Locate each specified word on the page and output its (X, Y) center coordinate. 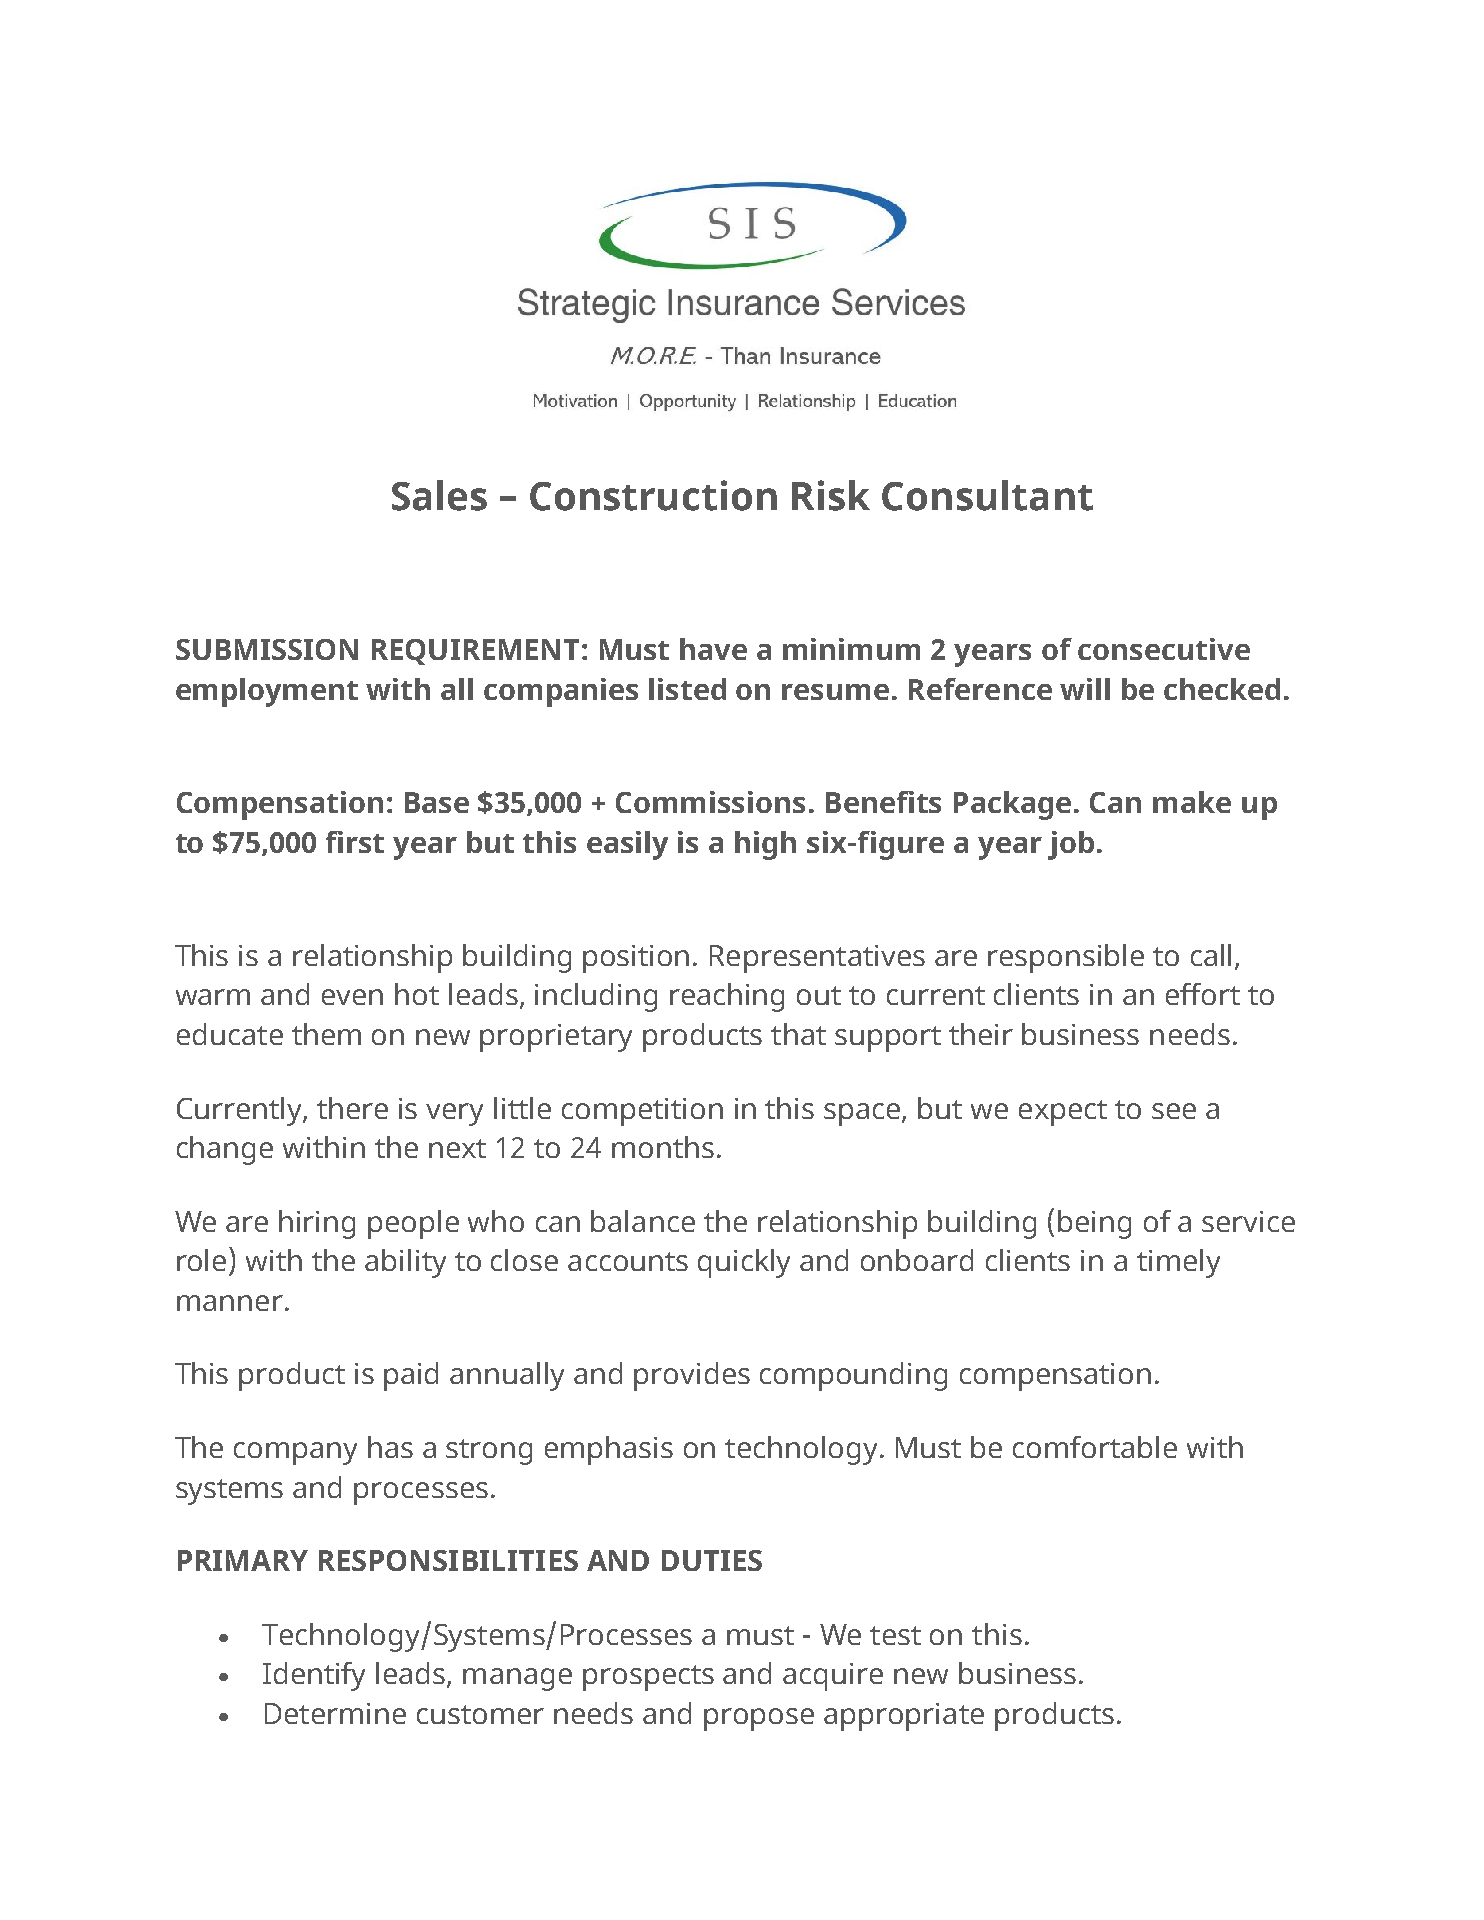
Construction (653, 495)
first (355, 842)
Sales (439, 495)
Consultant (987, 495)
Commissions (710, 802)
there (352, 1108)
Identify (314, 1676)
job (1071, 845)
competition (642, 1112)
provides (692, 1376)
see (1174, 1111)
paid (411, 1376)
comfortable (1095, 1447)
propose (759, 1719)
